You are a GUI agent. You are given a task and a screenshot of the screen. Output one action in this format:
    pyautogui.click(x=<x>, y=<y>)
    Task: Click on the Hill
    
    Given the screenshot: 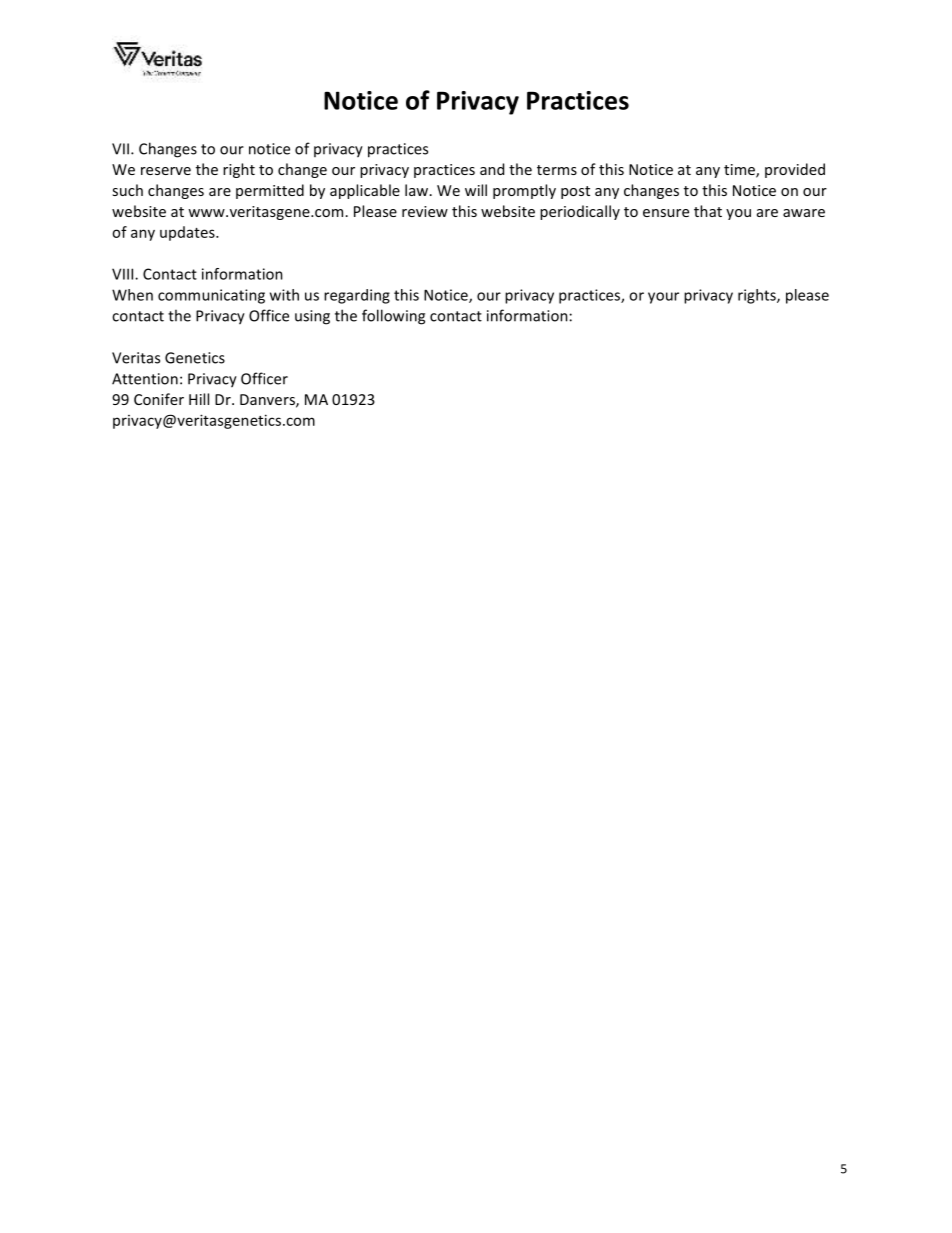 What is the action you would take?
    pyautogui.click(x=199, y=399)
